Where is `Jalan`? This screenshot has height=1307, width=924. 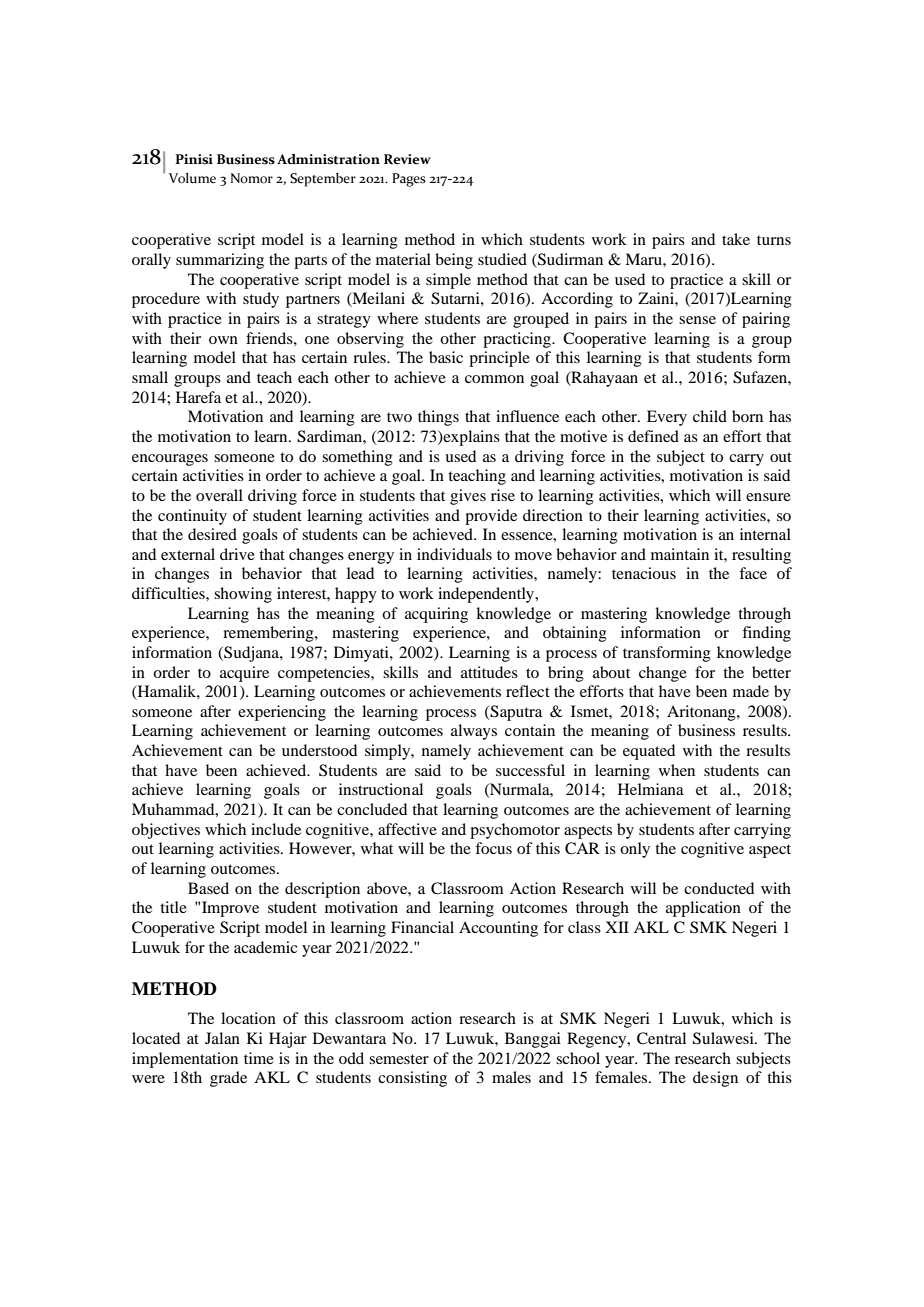
Jalan is located at coordinates (222, 1038).
